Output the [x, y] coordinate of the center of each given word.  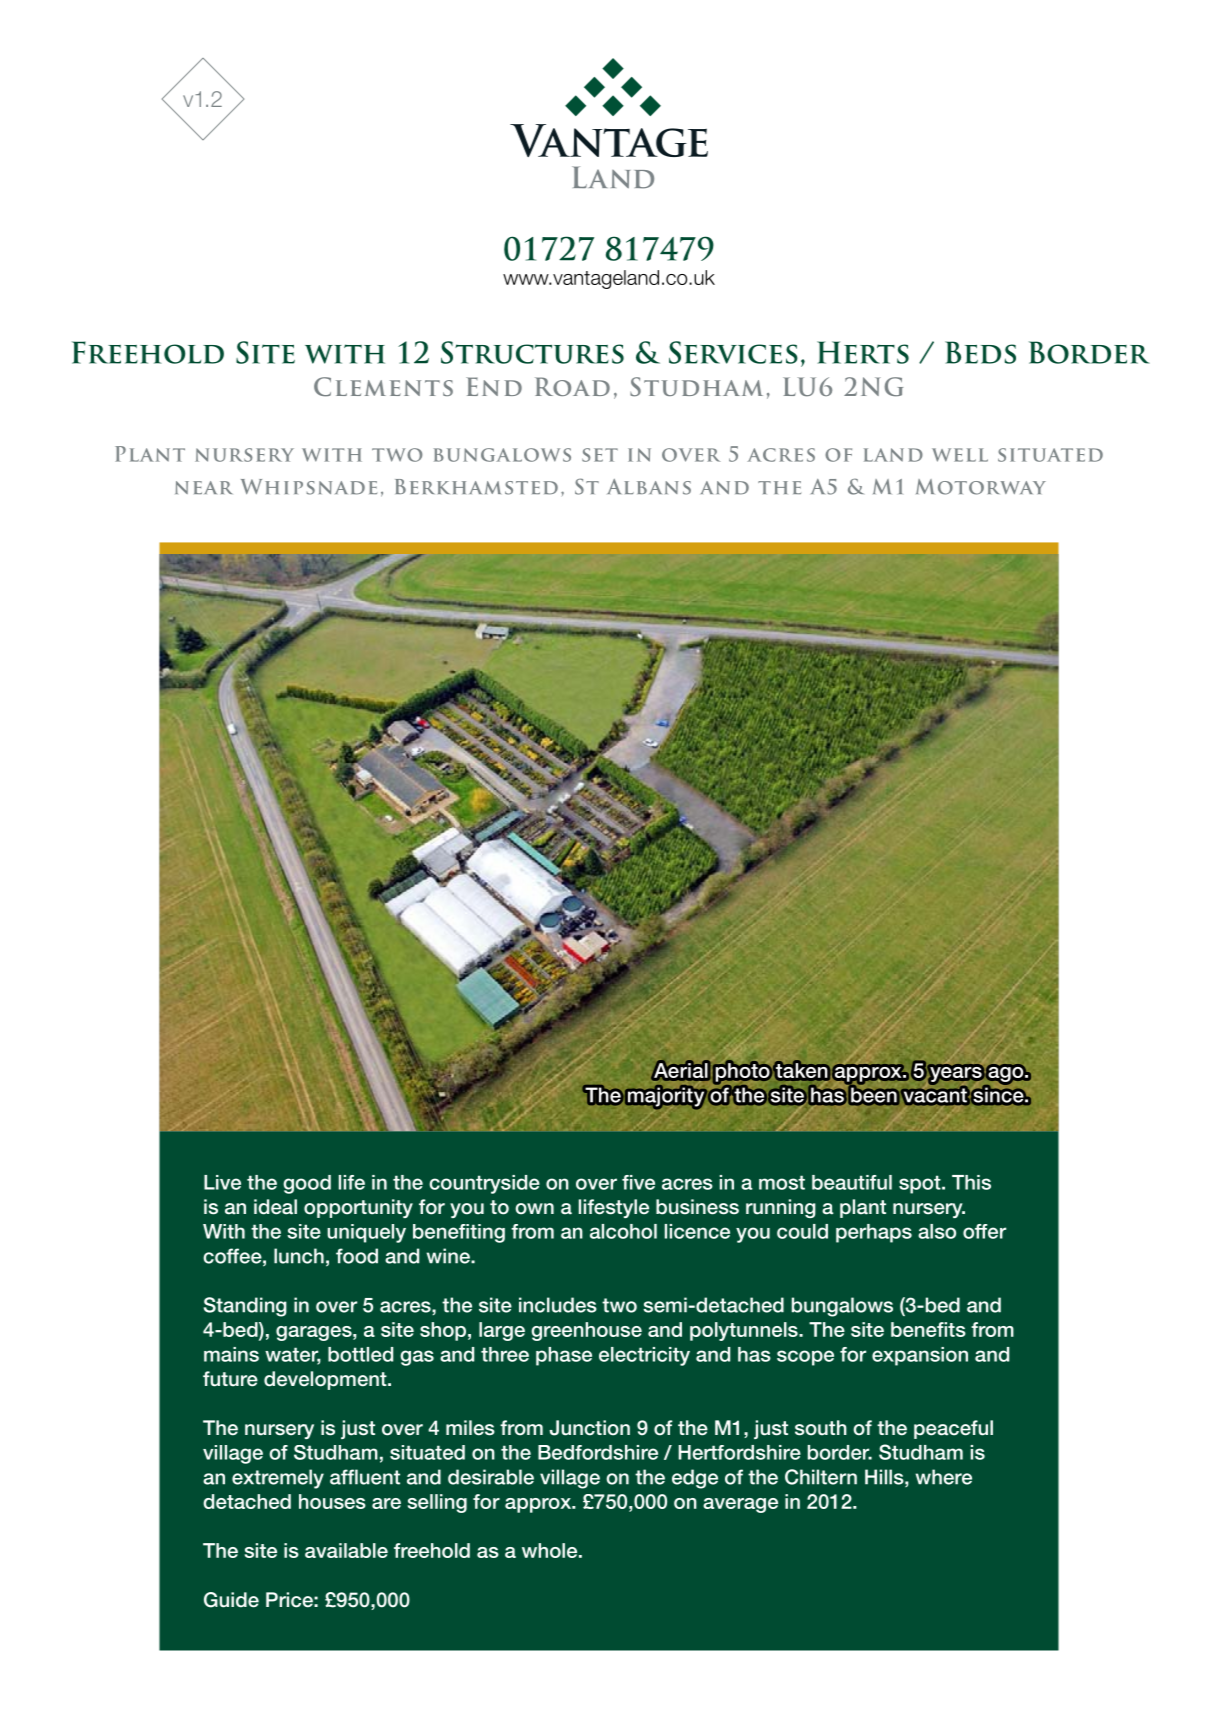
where [943, 1477]
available [346, 1550]
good [307, 1184]
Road [572, 386]
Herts [863, 352]
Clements [383, 387]
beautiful [852, 1182]
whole [551, 1550]
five [638, 1182]
